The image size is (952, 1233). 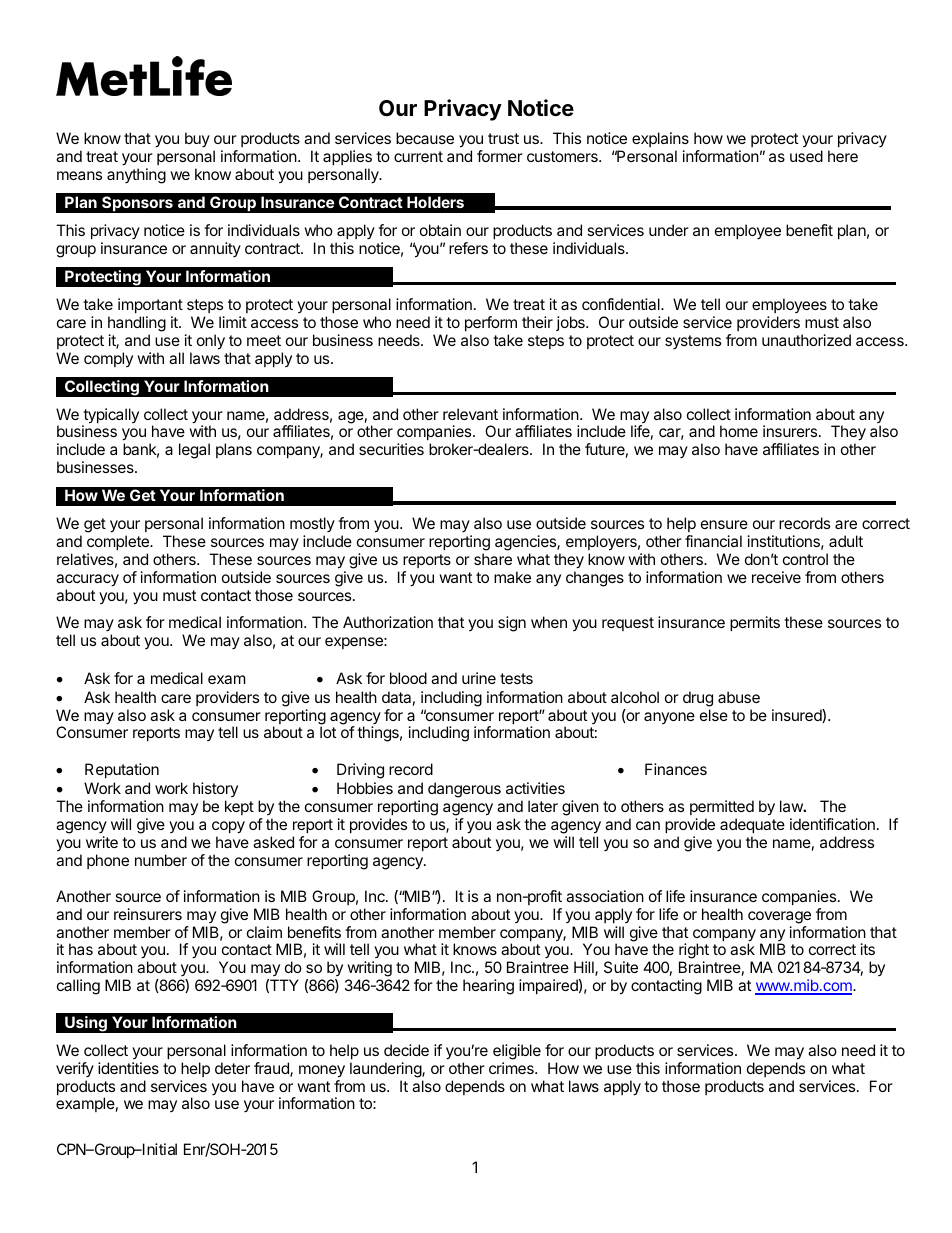 I want to click on anything, so click(x=136, y=176).
